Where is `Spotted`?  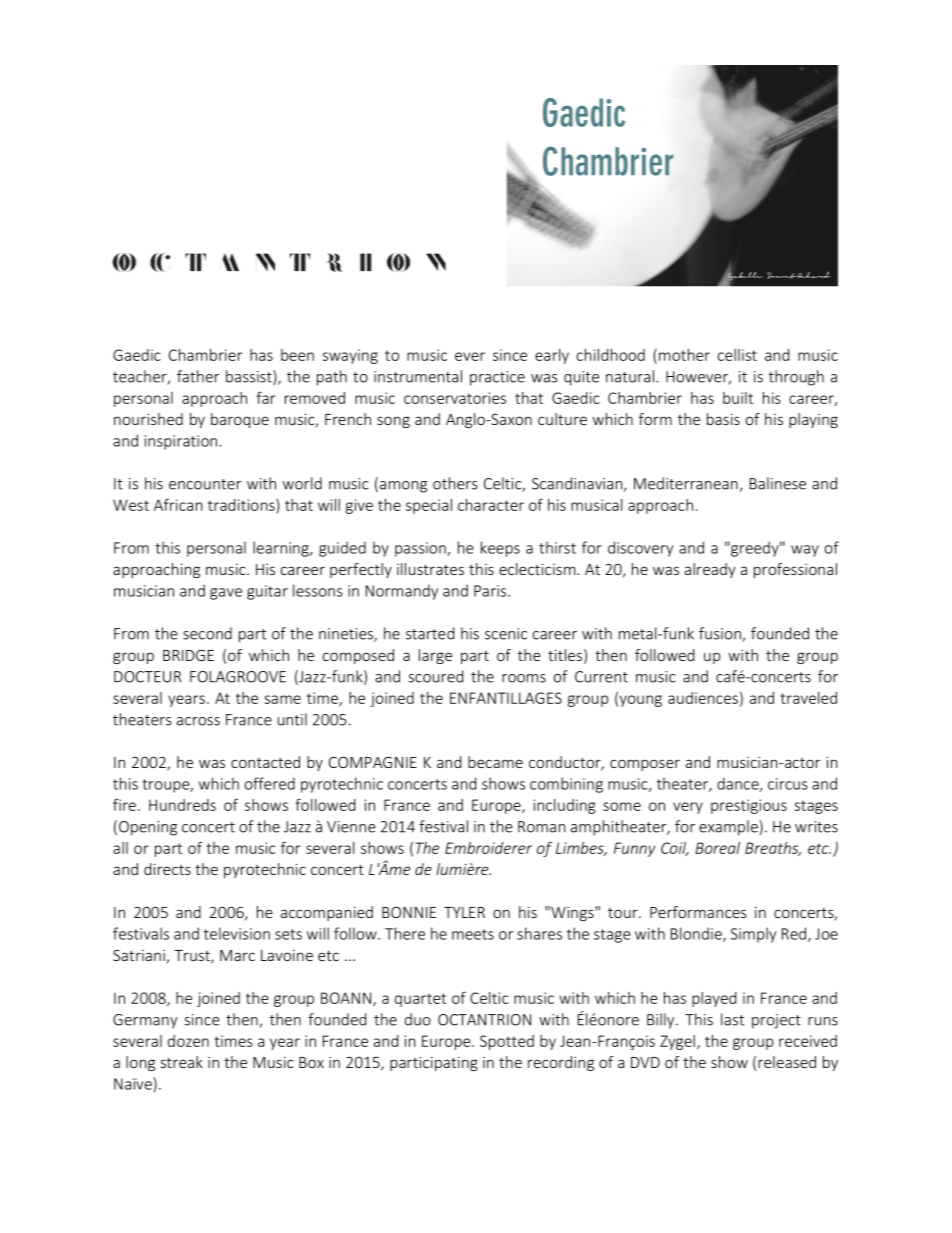 Spotted is located at coordinates (507, 1042).
